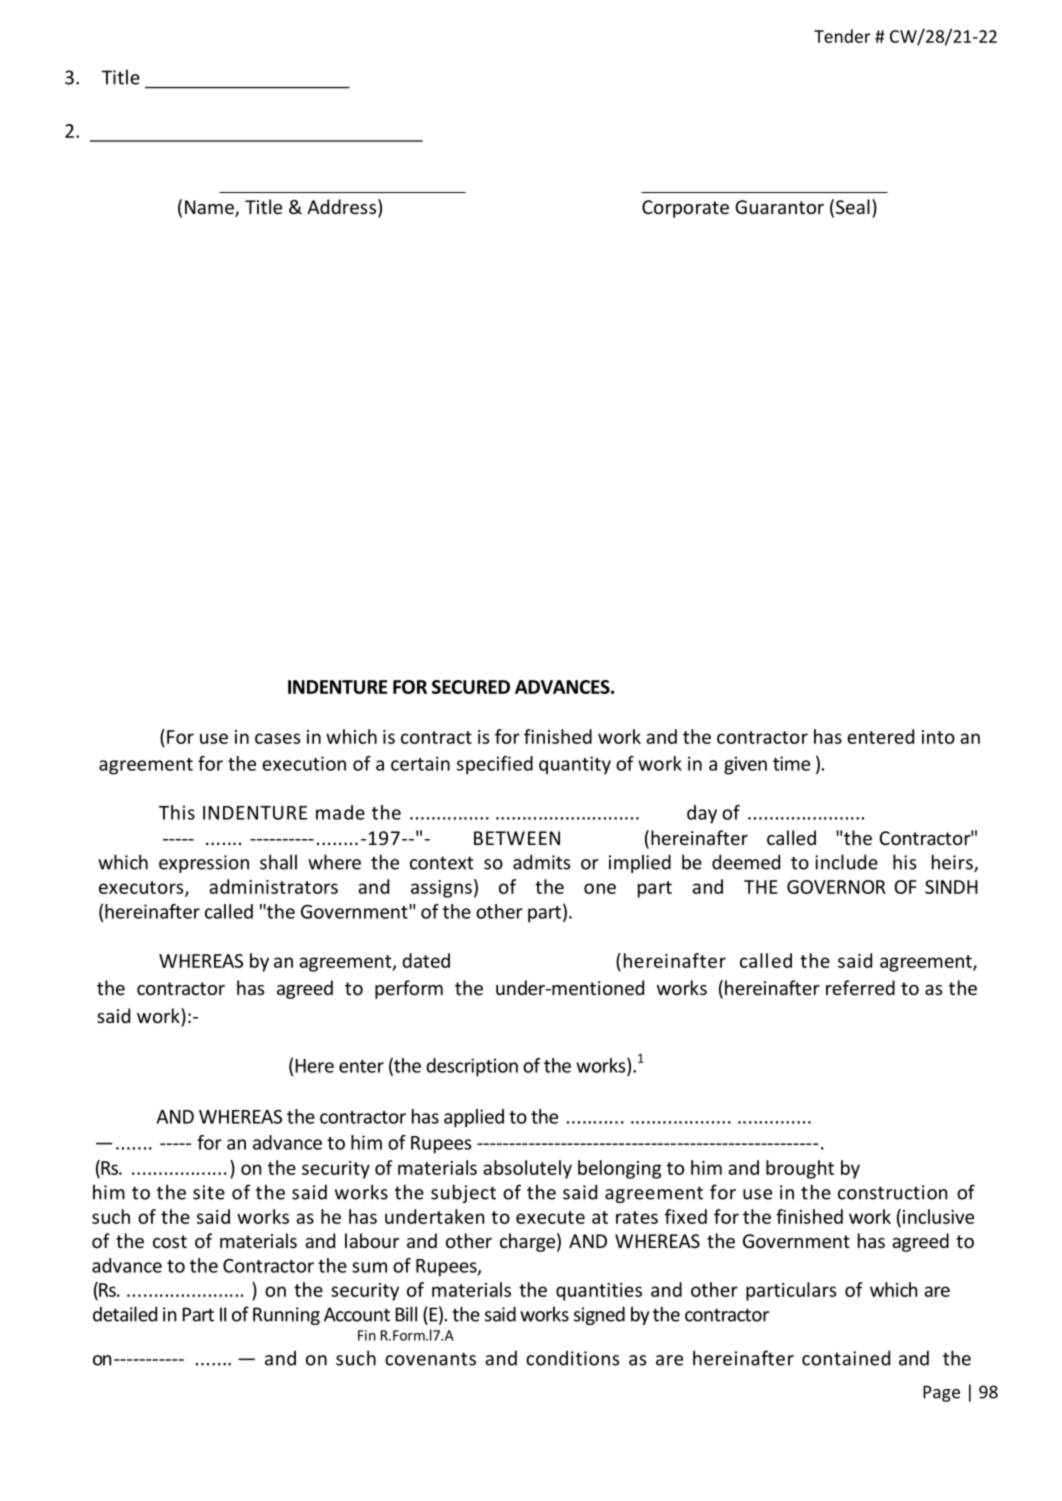 The width and height of the document is (1062, 1501). Describe the element at coordinates (277, 738) in the document. I see `cases` at that location.
